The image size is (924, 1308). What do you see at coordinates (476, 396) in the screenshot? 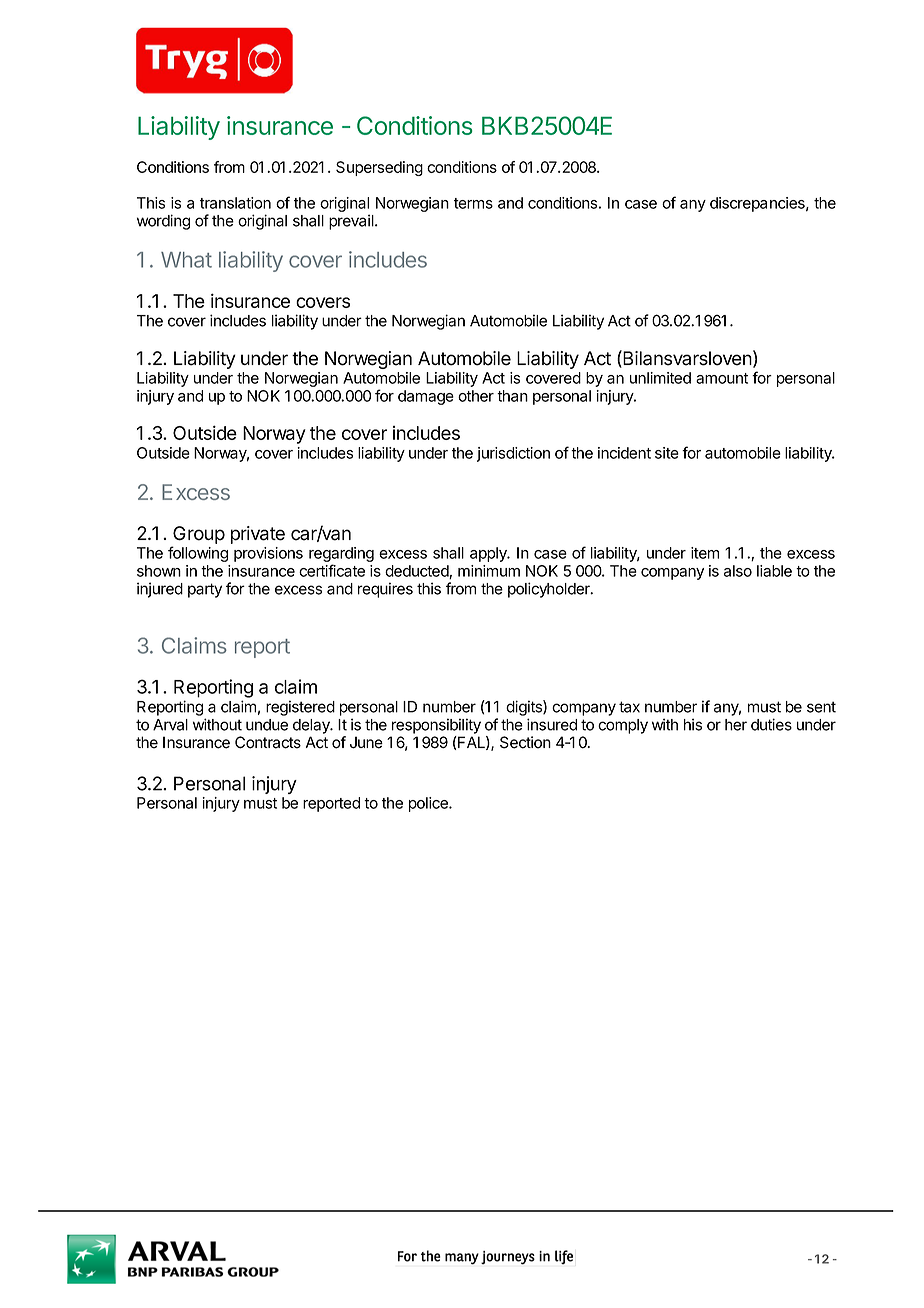
I see `other` at bounding box center [476, 396].
